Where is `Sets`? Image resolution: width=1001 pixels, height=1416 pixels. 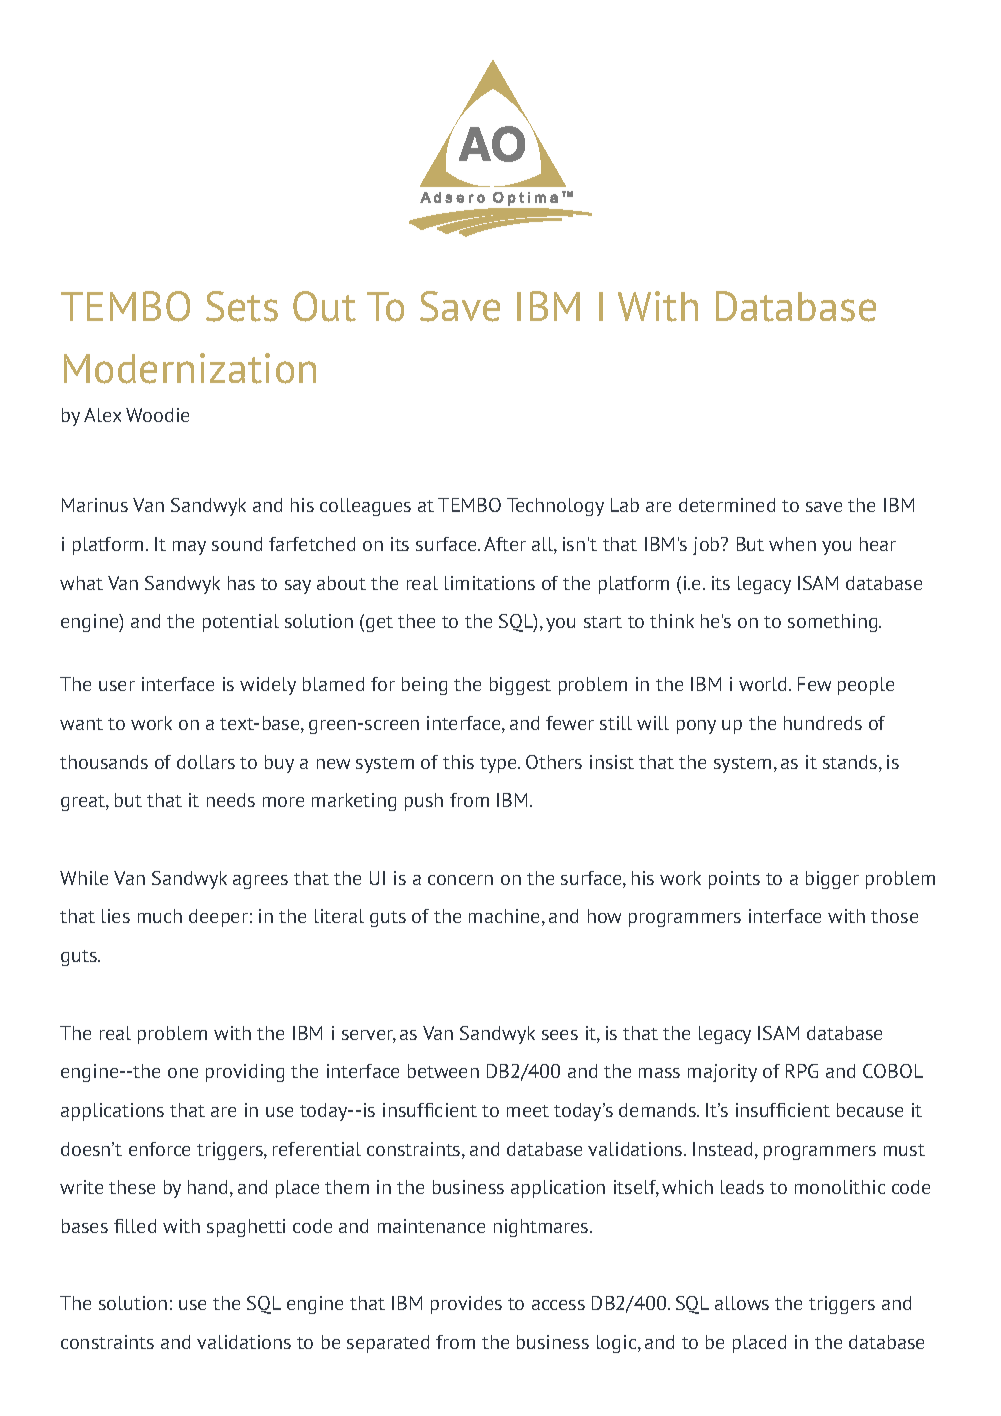 Sets is located at coordinates (242, 306).
